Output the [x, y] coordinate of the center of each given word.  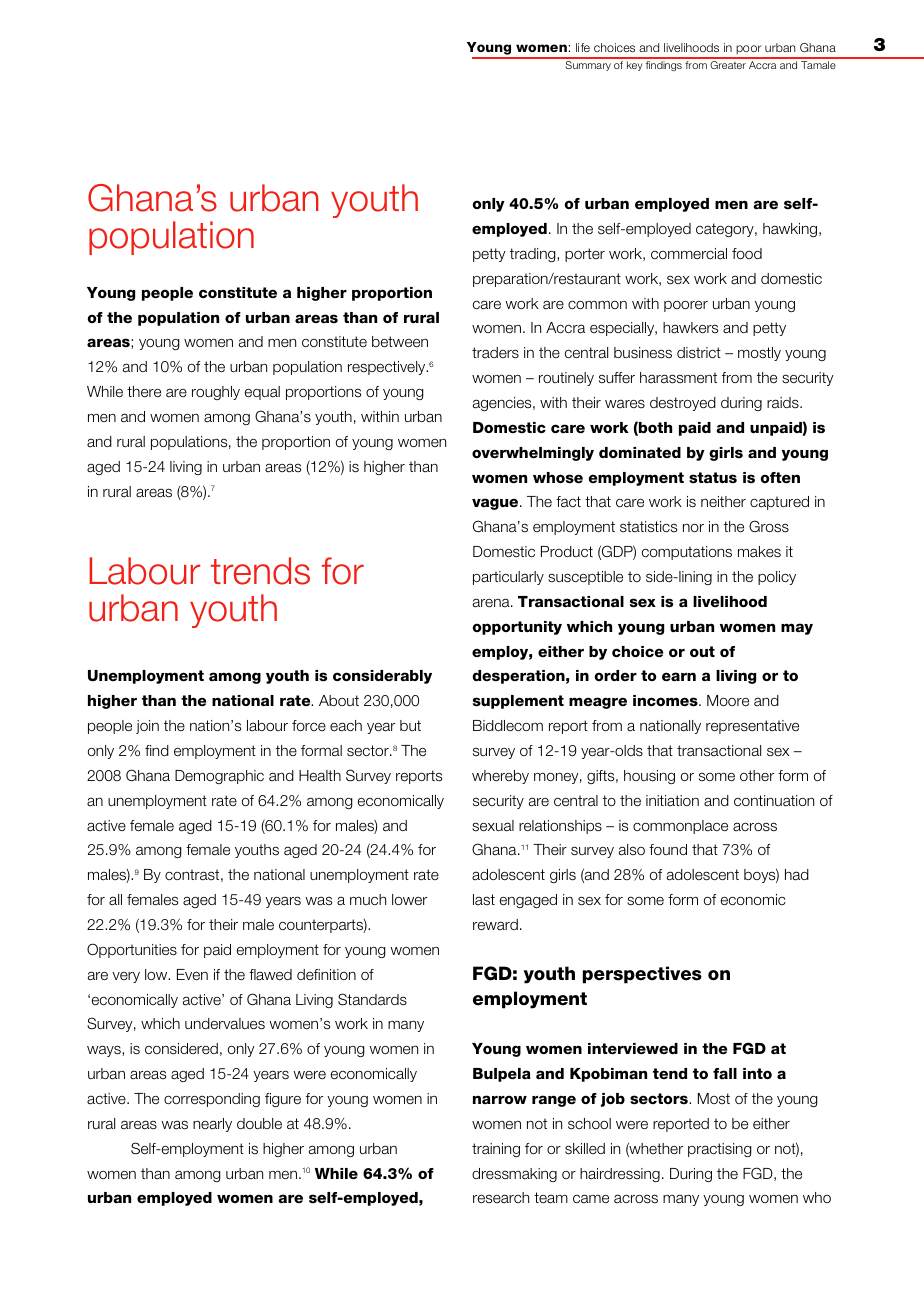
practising [720, 1150]
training [496, 1150]
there [144, 391]
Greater [728, 65]
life [583, 47]
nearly [212, 1125]
